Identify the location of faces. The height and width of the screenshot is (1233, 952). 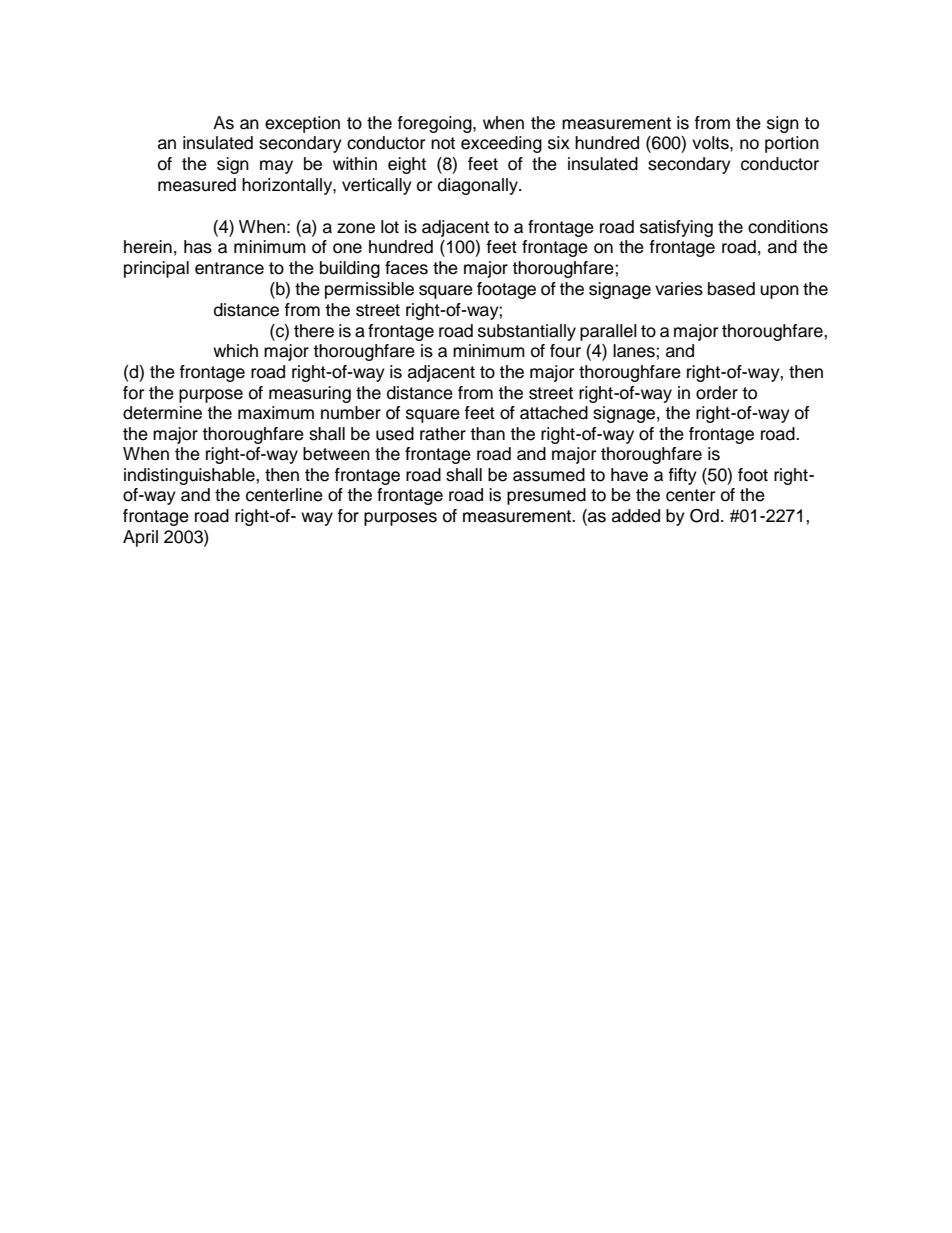
(406, 268).
